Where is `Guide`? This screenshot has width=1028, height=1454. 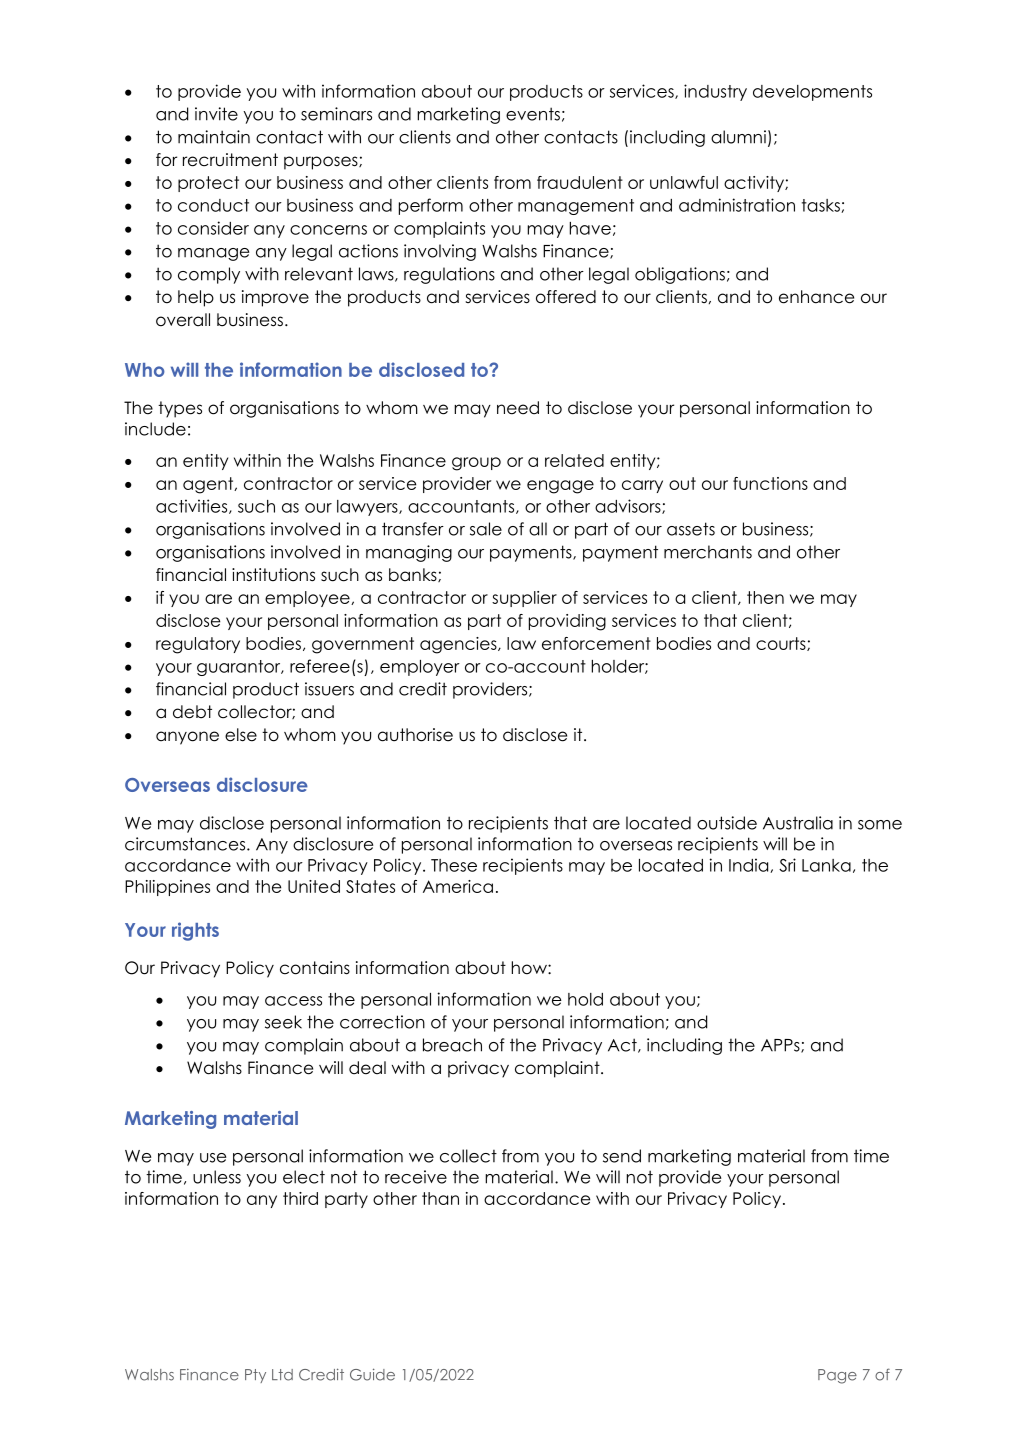
Guide is located at coordinates (372, 1374).
